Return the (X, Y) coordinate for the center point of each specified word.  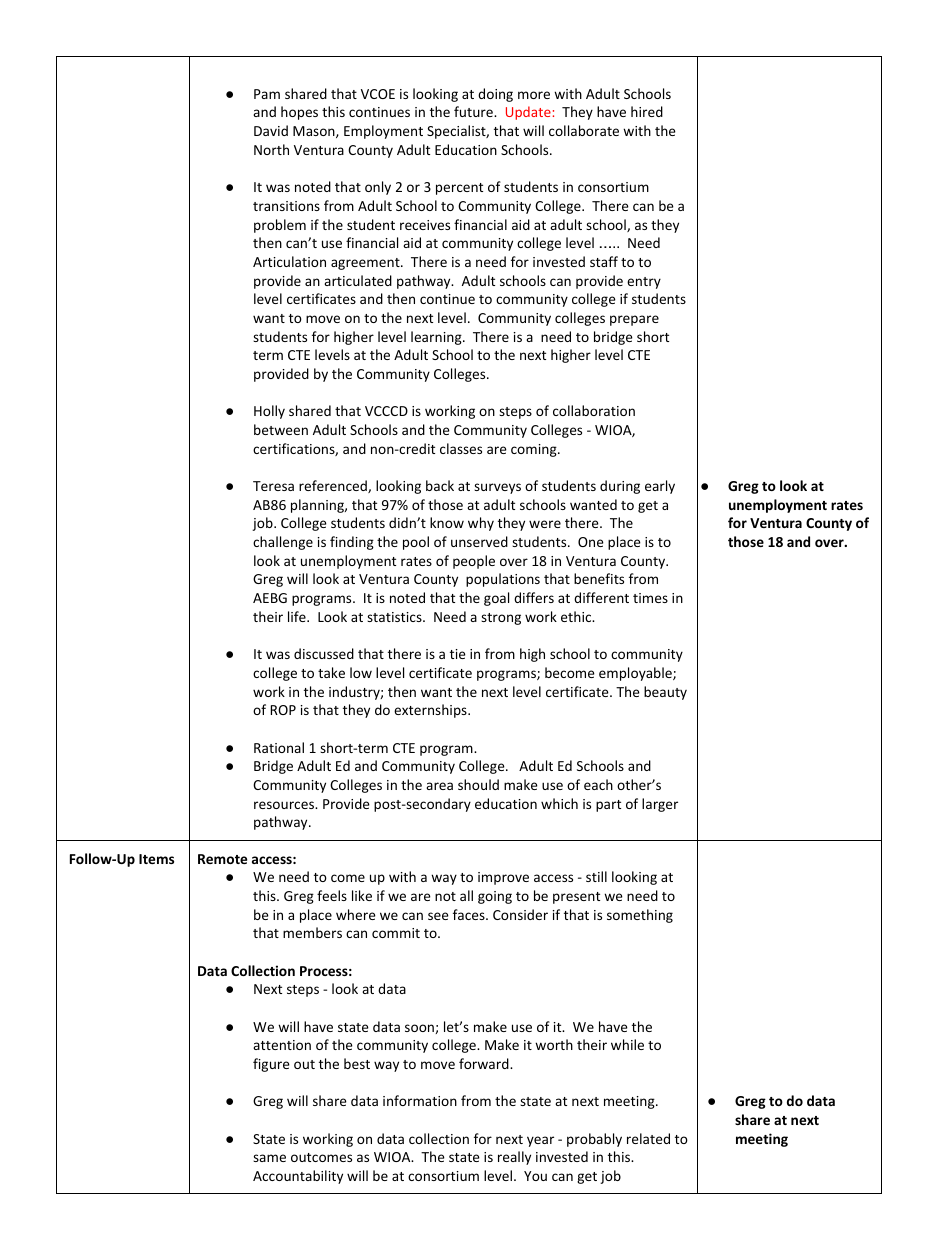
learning (437, 338)
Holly (269, 412)
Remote (222, 859)
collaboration (594, 410)
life (298, 616)
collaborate (584, 130)
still (596, 876)
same (269, 1158)
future (474, 111)
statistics (395, 617)
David (271, 130)
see (438, 916)
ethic (577, 616)
